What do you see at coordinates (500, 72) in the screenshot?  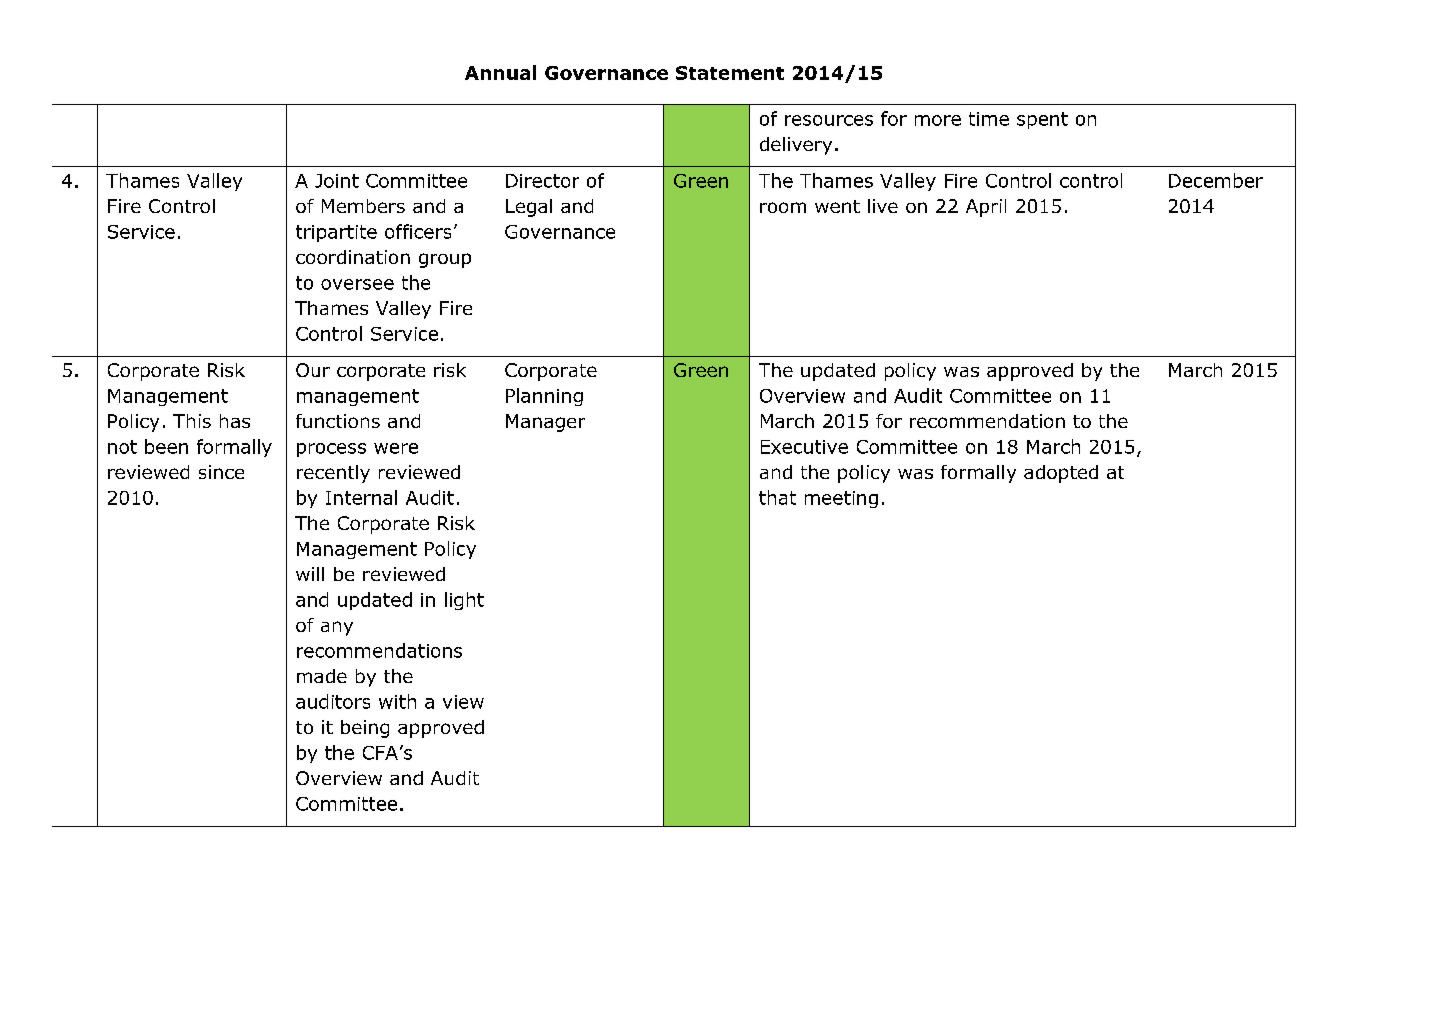 I see `Annual` at bounding box center [500, 72].
